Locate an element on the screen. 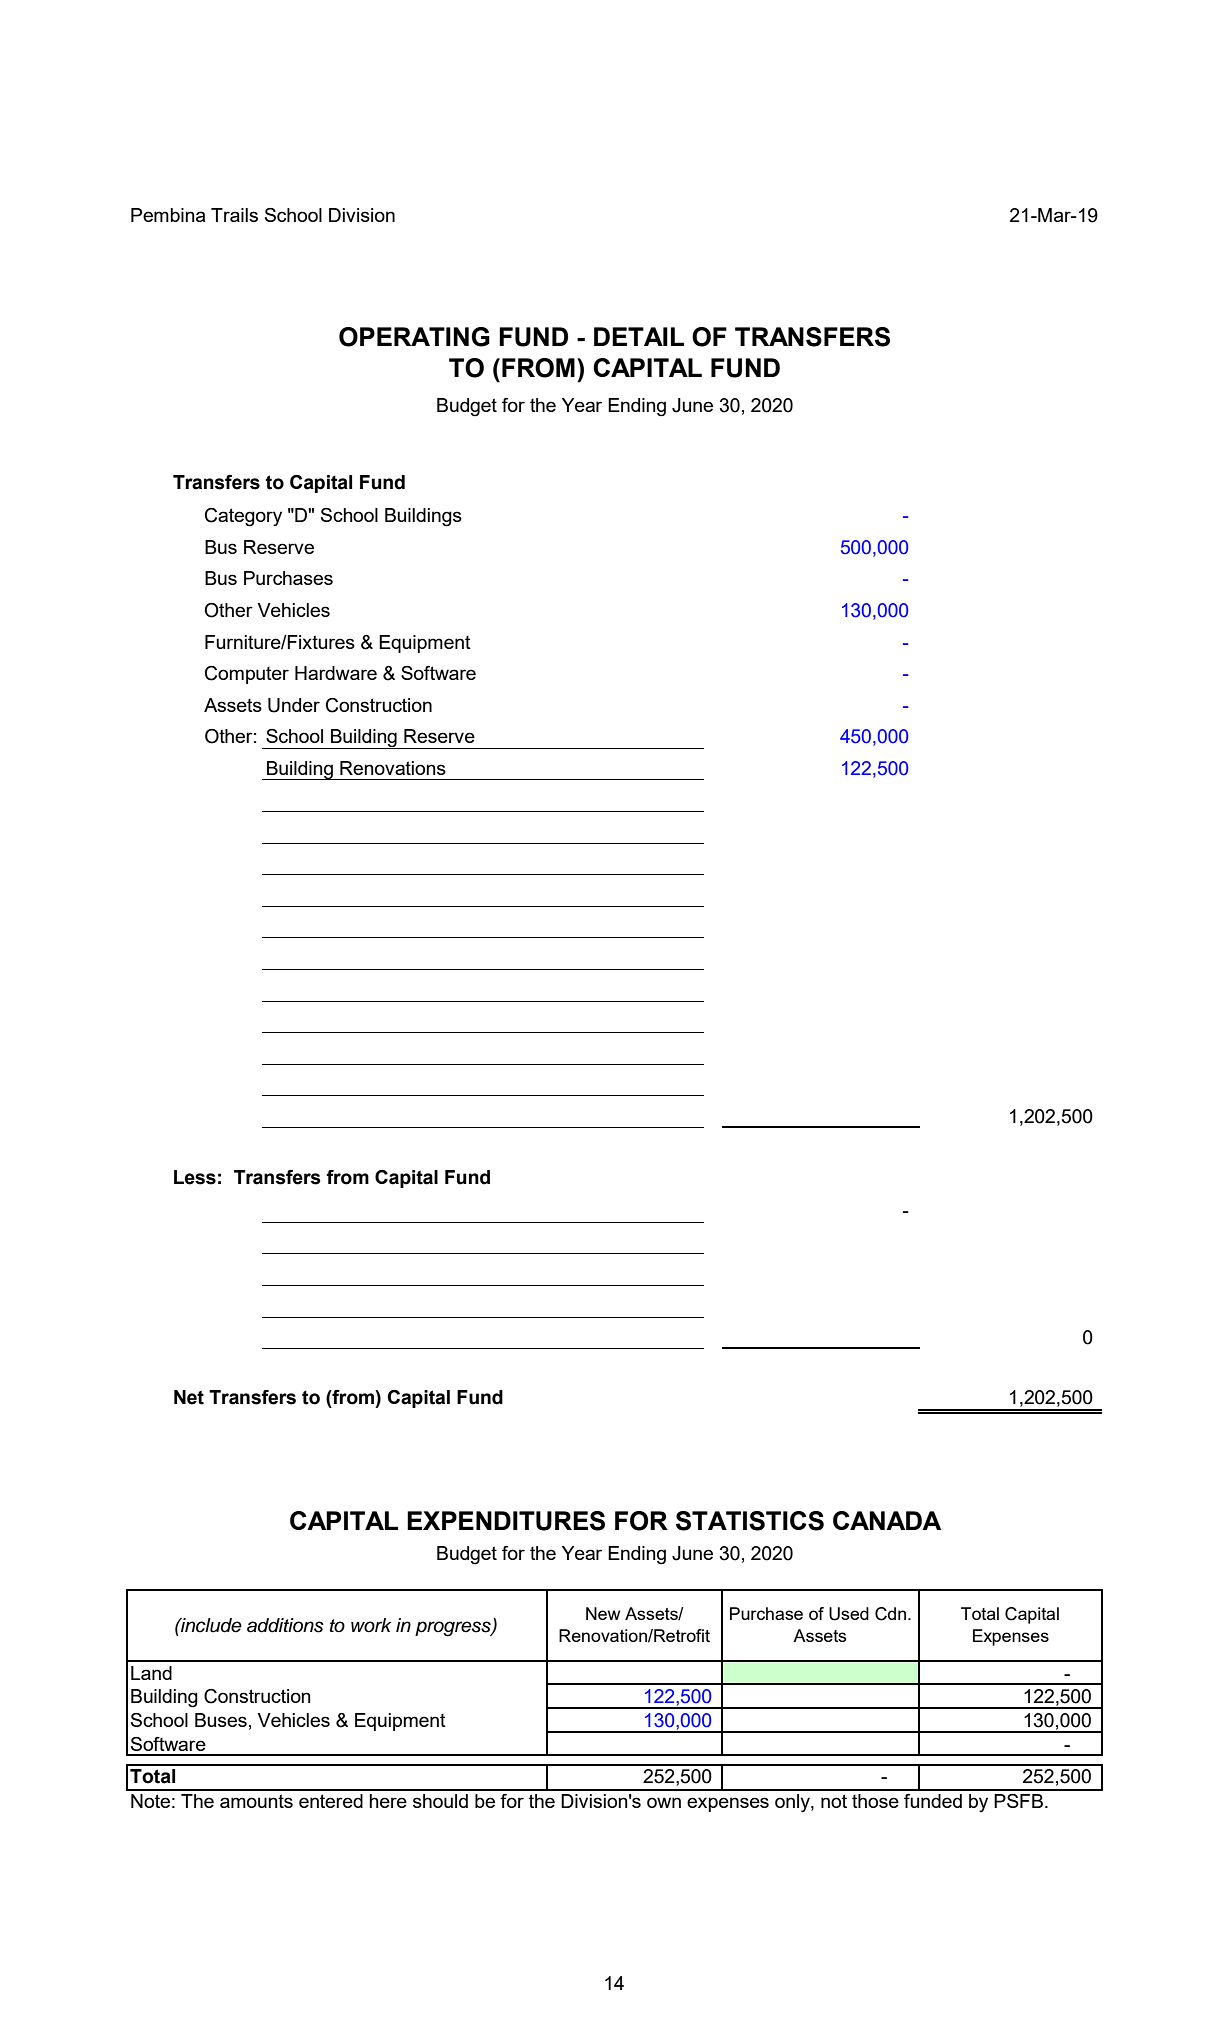 The width and height of the screenshot is (1230, 2026). should is located at coordinates (440, 1801).
